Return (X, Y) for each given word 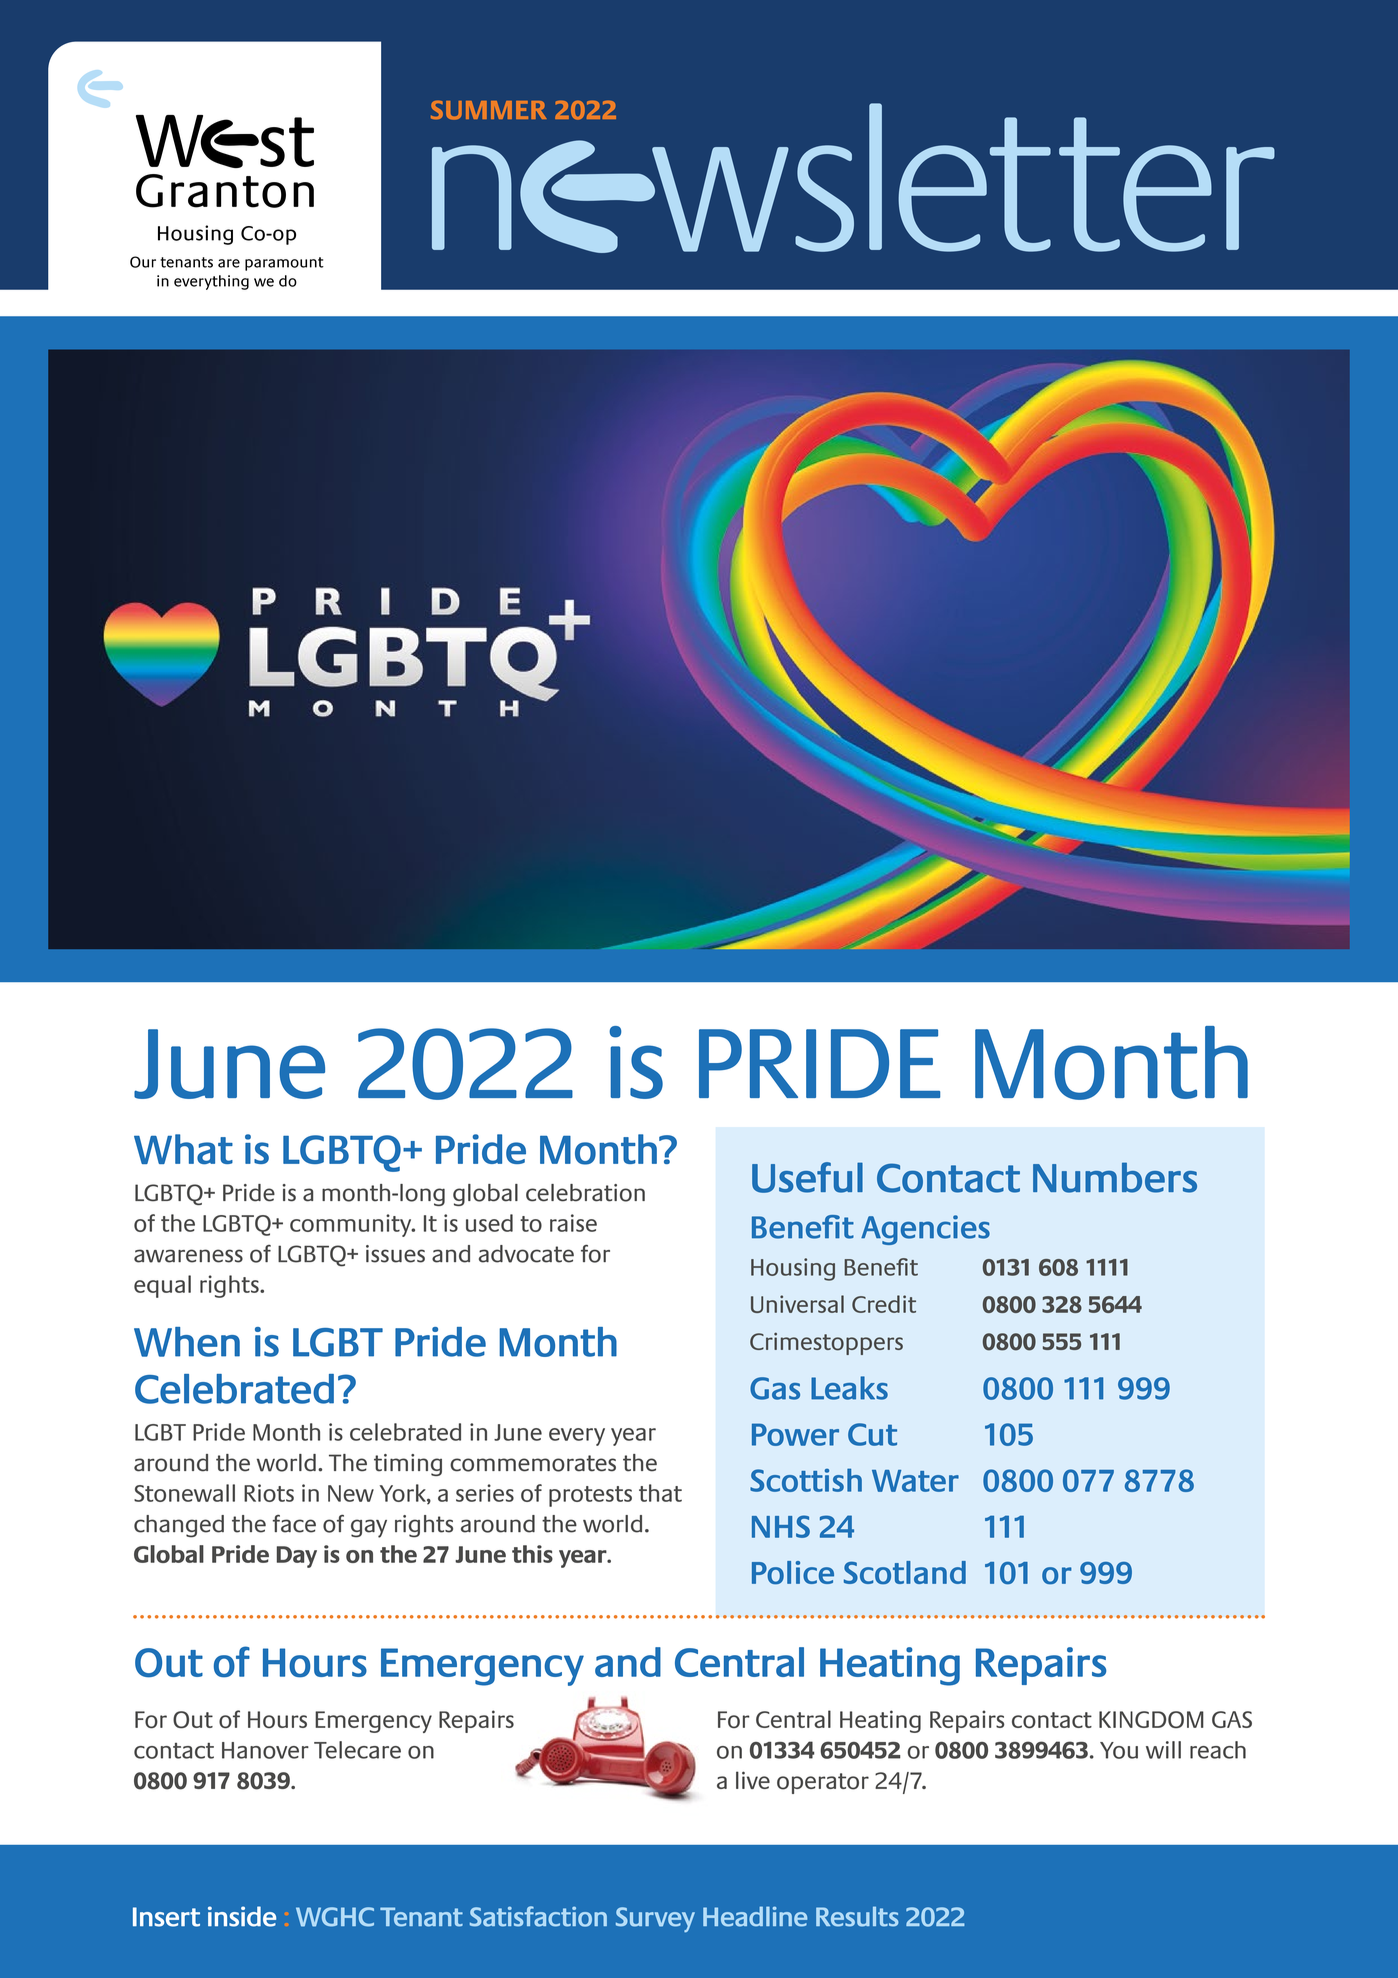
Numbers (1115, 1177)
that (660, 1493)
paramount (284, 264)
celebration (585, 1193)
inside (242, 1916)
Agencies (925, 1230)
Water (915, 1481)
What (183, 1149)
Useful (807, 1177)
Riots (269, 1493)
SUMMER (488, 110)
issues (395, 1254)
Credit (884, 1304)
